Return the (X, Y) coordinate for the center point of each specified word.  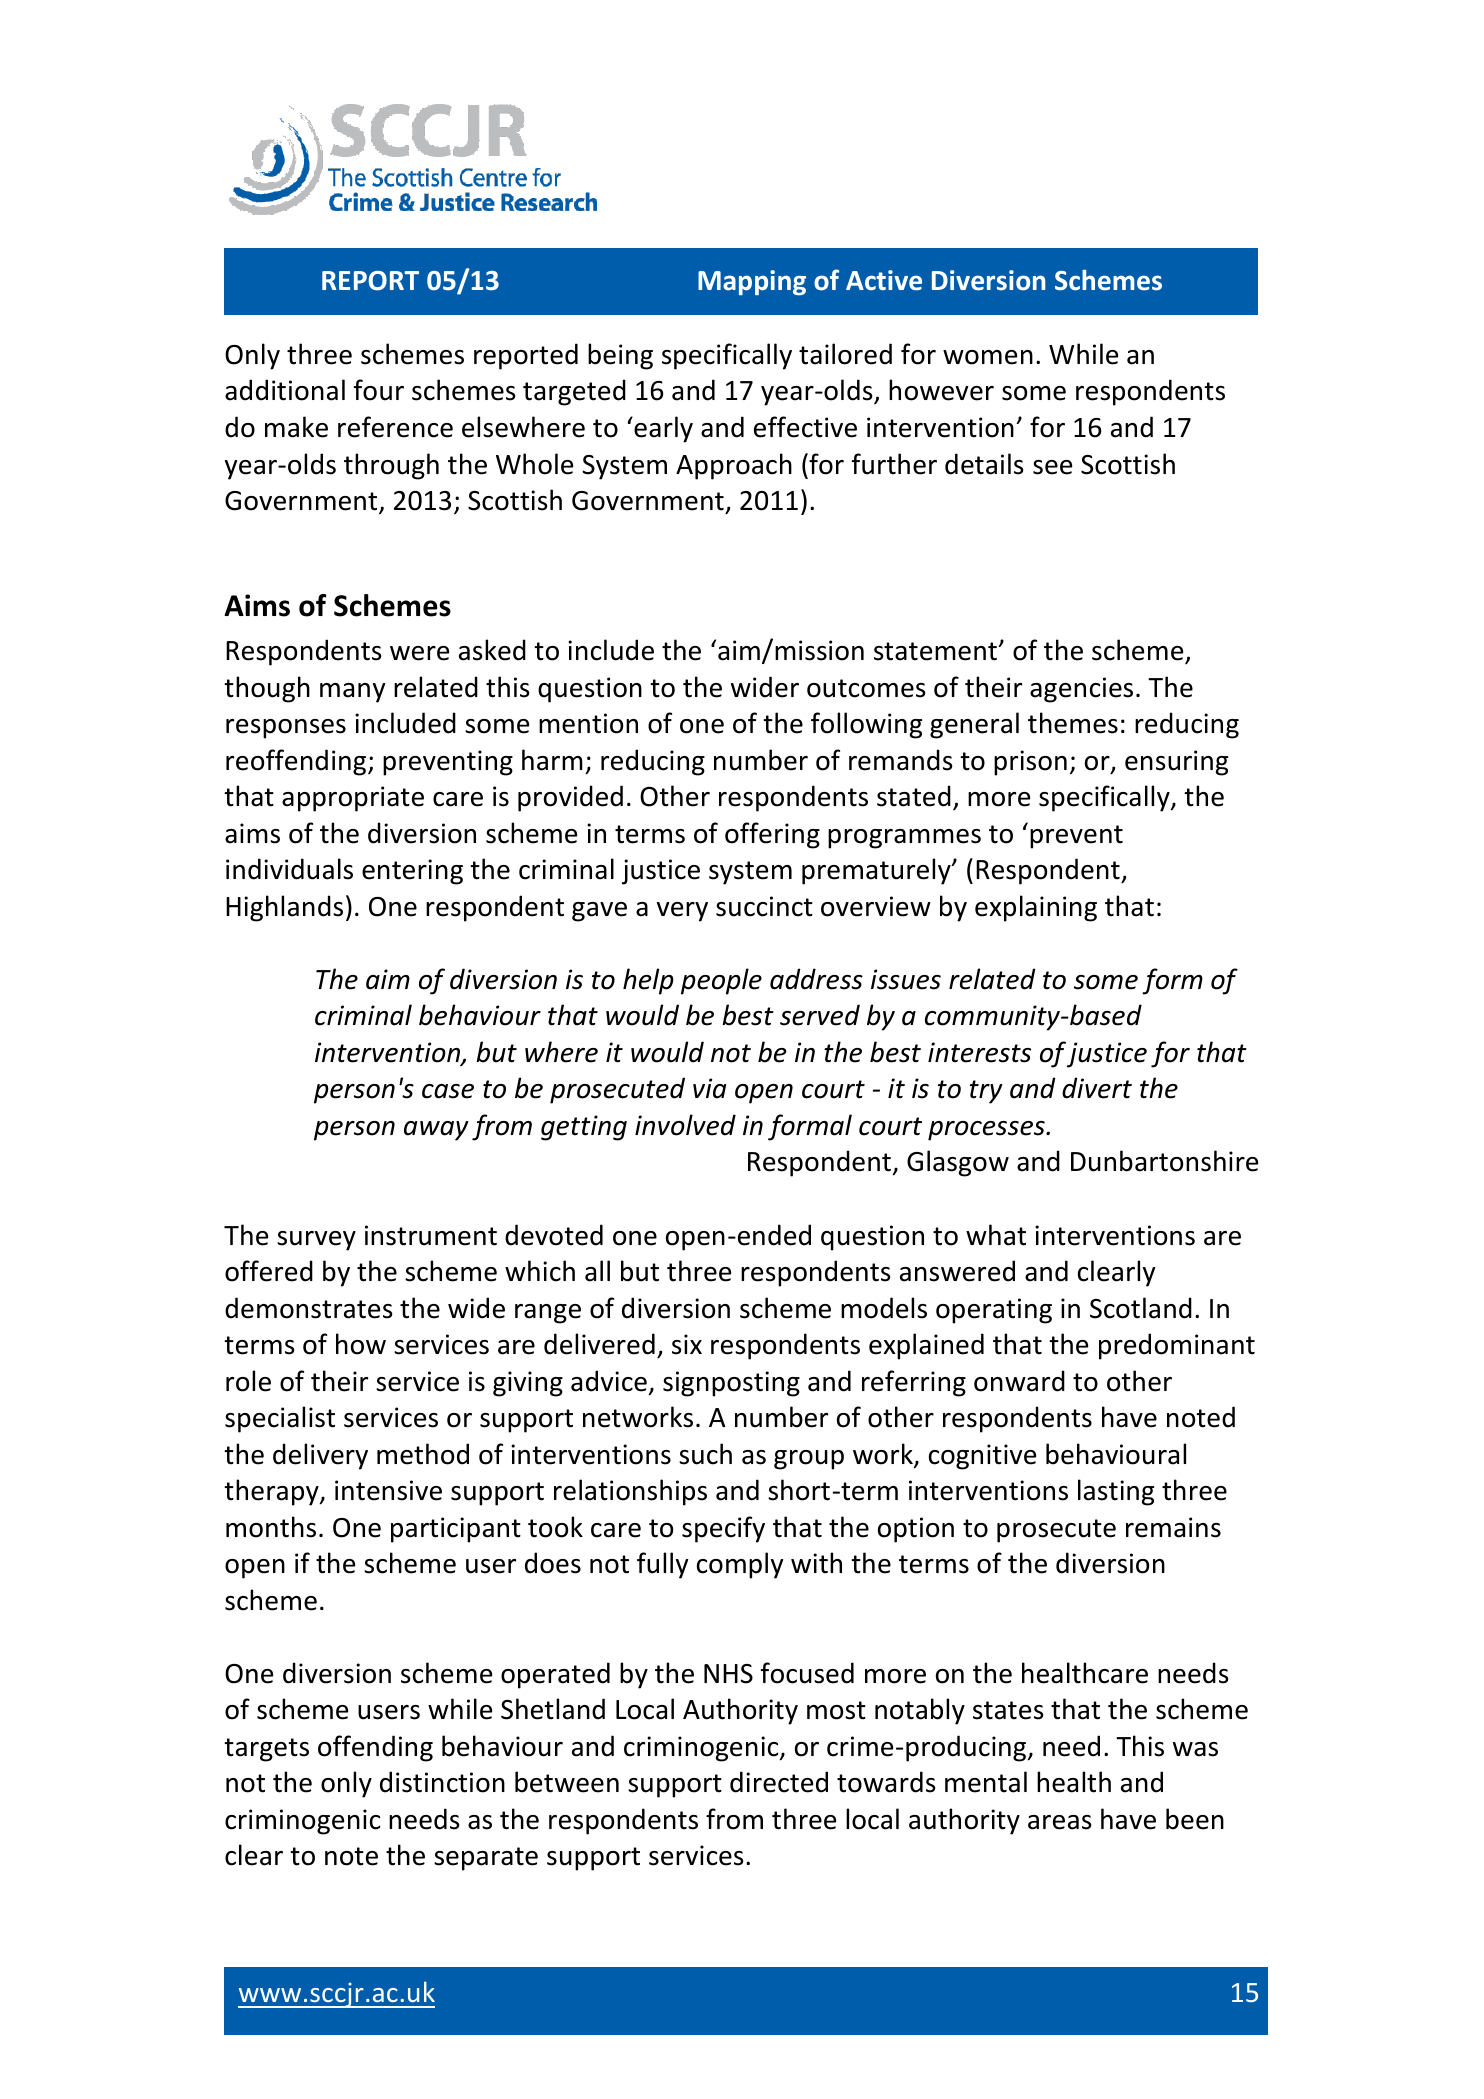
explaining (1036, 908)
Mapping (752, 283)
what (996, 1235)
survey (316, 1241)
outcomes (866, 688)
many (352, 693)
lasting (1116, 1492)
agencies (1081, 690)
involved (685, 1125)
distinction (442, 1782)
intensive (388, 1490)
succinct (764, 906)
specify (723, 1529)
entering (412, 872)
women (988, 357)
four (379, 390)
